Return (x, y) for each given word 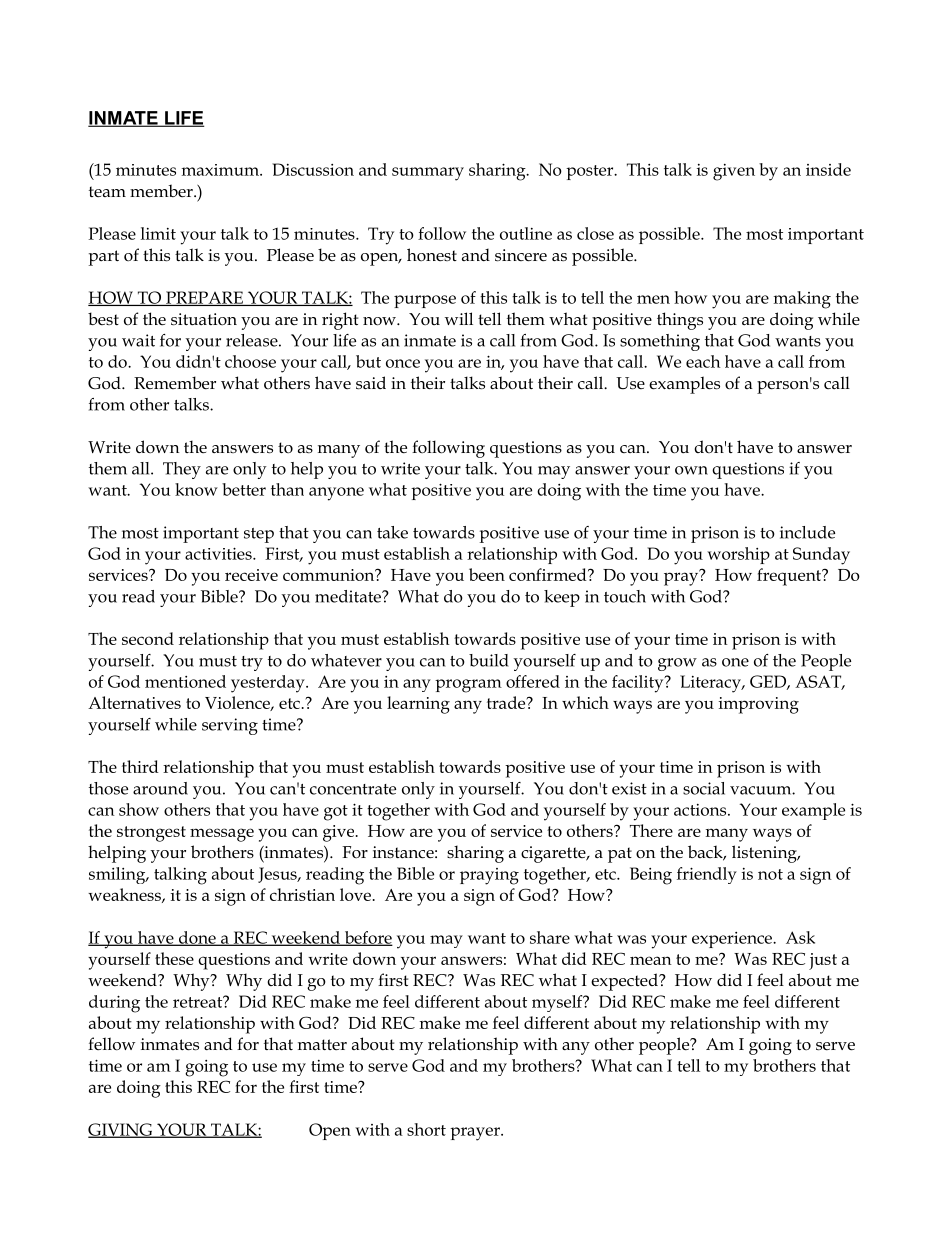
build (489, 660)
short (426, 1129)
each (703, 361)
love (357, 894)
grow (677, 664)
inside (828, 169)
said (371, 383)
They (182, 470)
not (770, 874)
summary (428, 174)
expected (625, 982)
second (148, 638)
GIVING (121, 1130)
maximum (221, 170)
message (222, 835)
